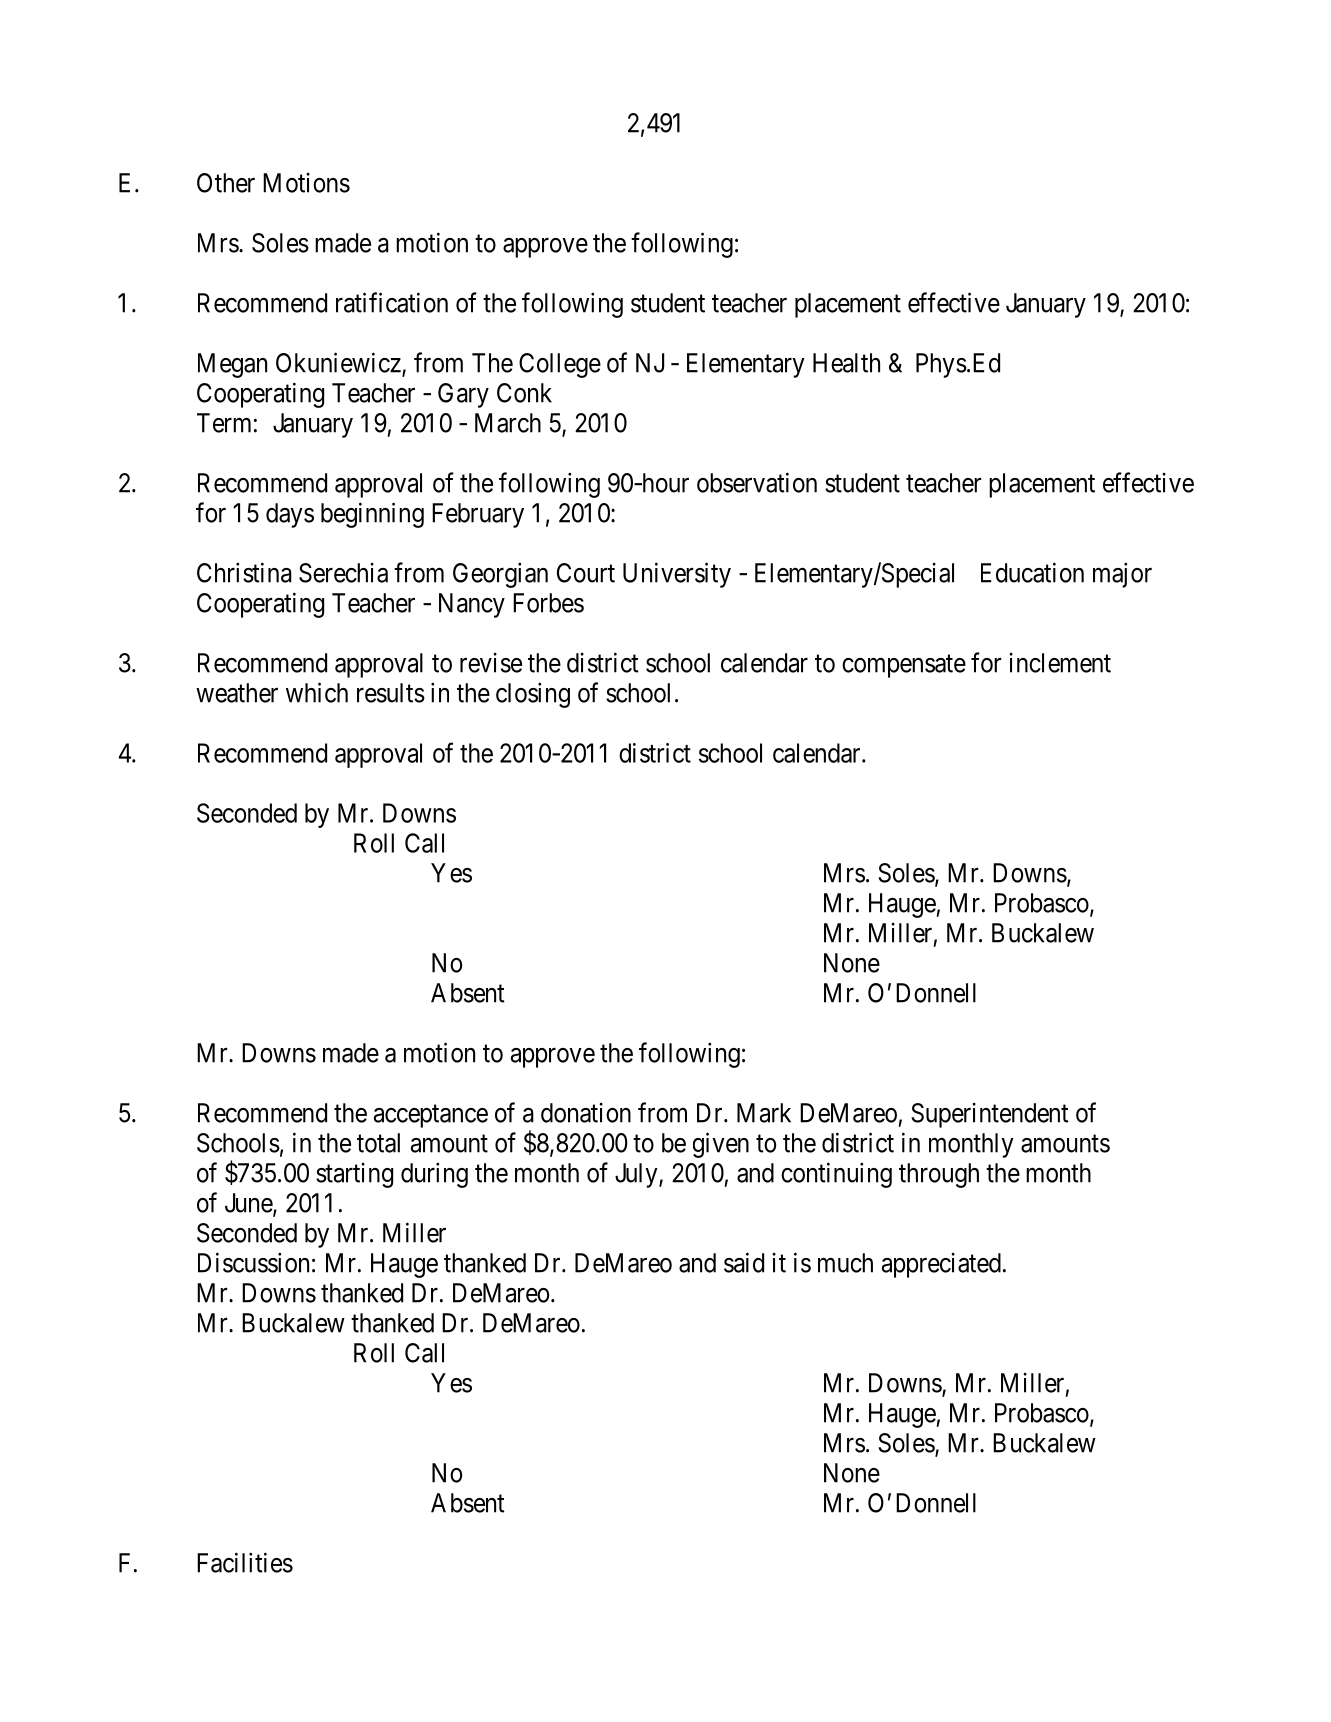 This document has height=1722, width=1331. What do you see at coordinates (392, 302) in the document?
I see `ratification` at bounding box center [392, 302].
